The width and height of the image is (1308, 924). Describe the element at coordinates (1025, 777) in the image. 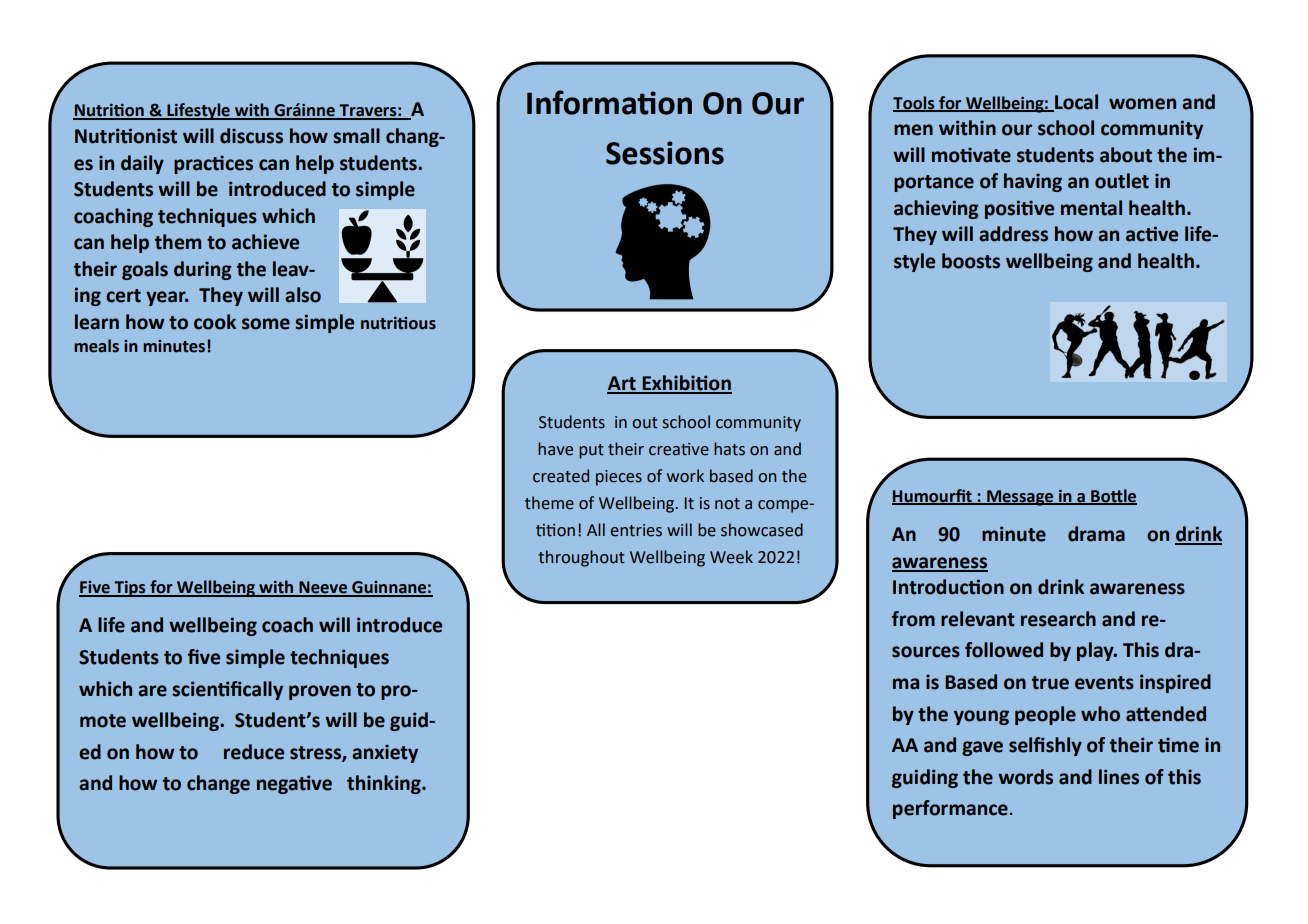

I see `words` at that location.
